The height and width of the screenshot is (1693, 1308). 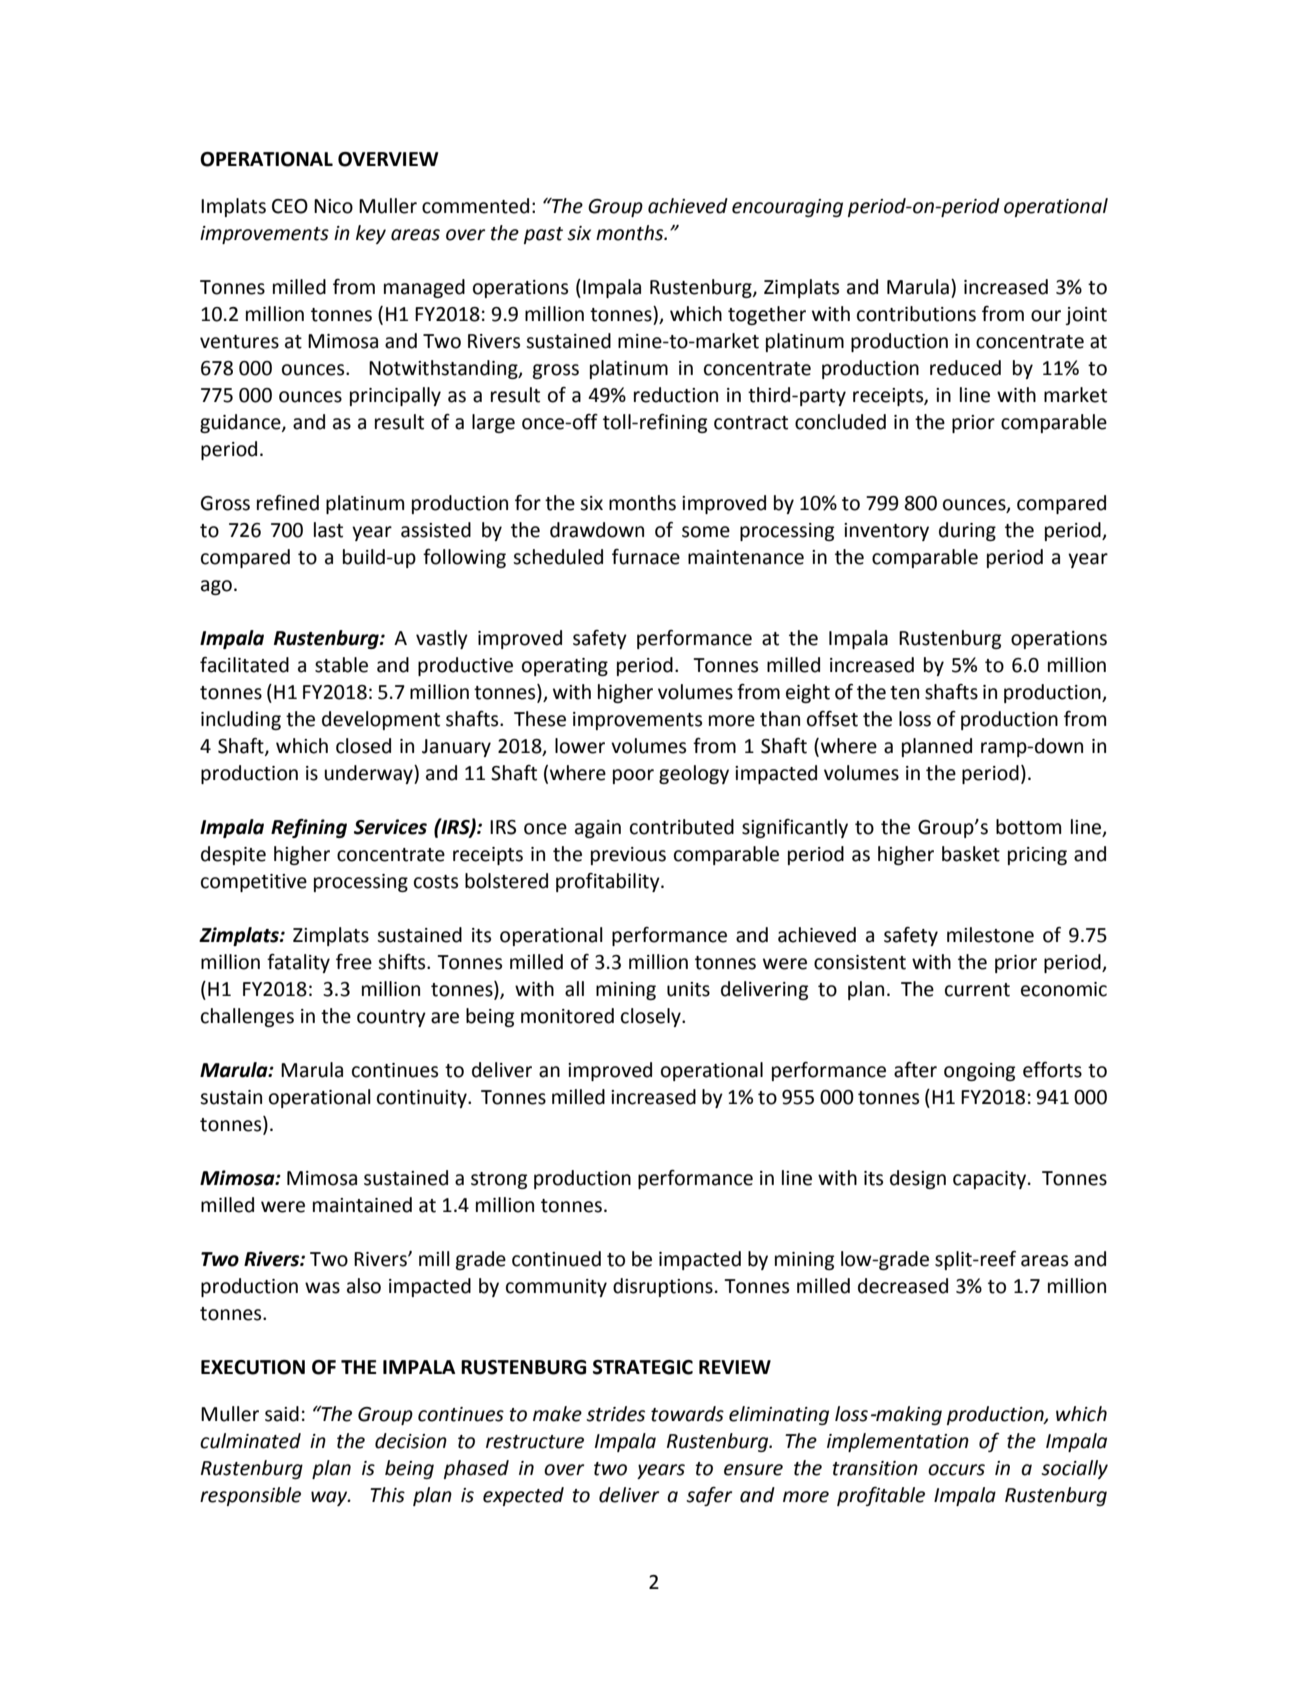 I want to click on past, so click(x=543, y=235).
